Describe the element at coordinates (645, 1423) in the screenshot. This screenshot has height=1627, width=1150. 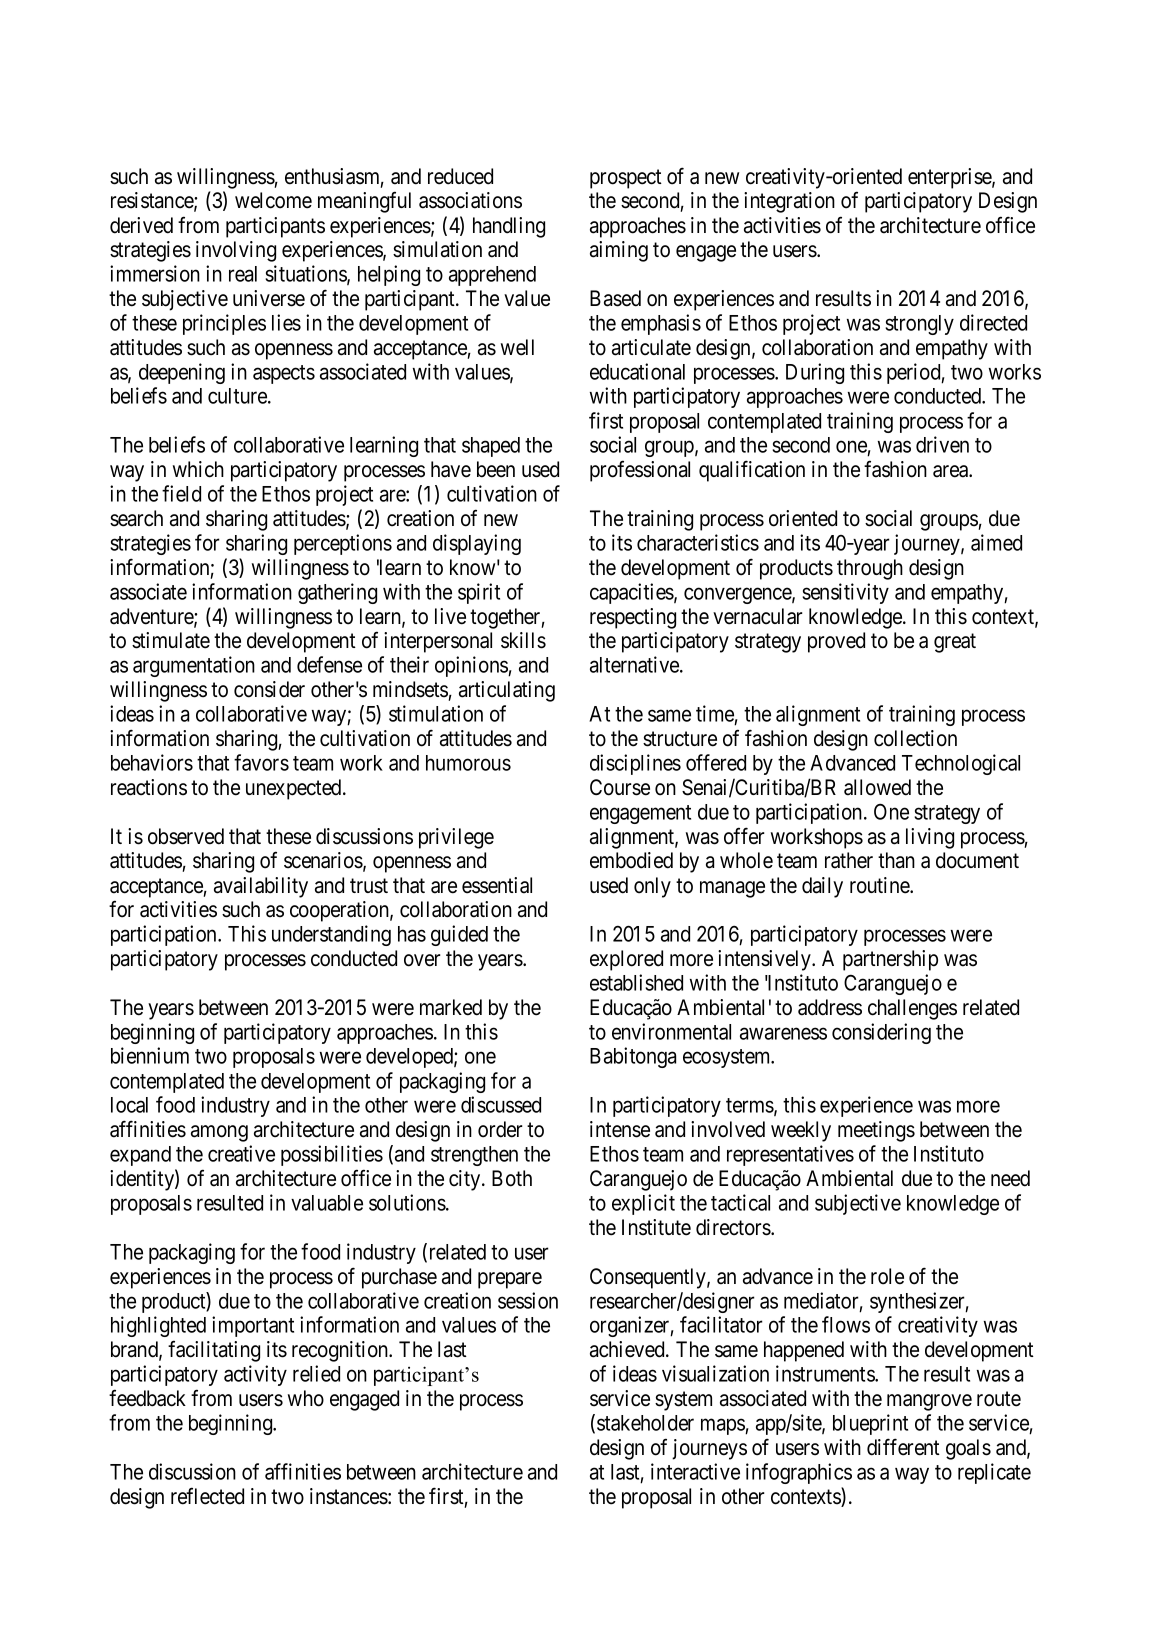
I see `stakeholder` at that location.
